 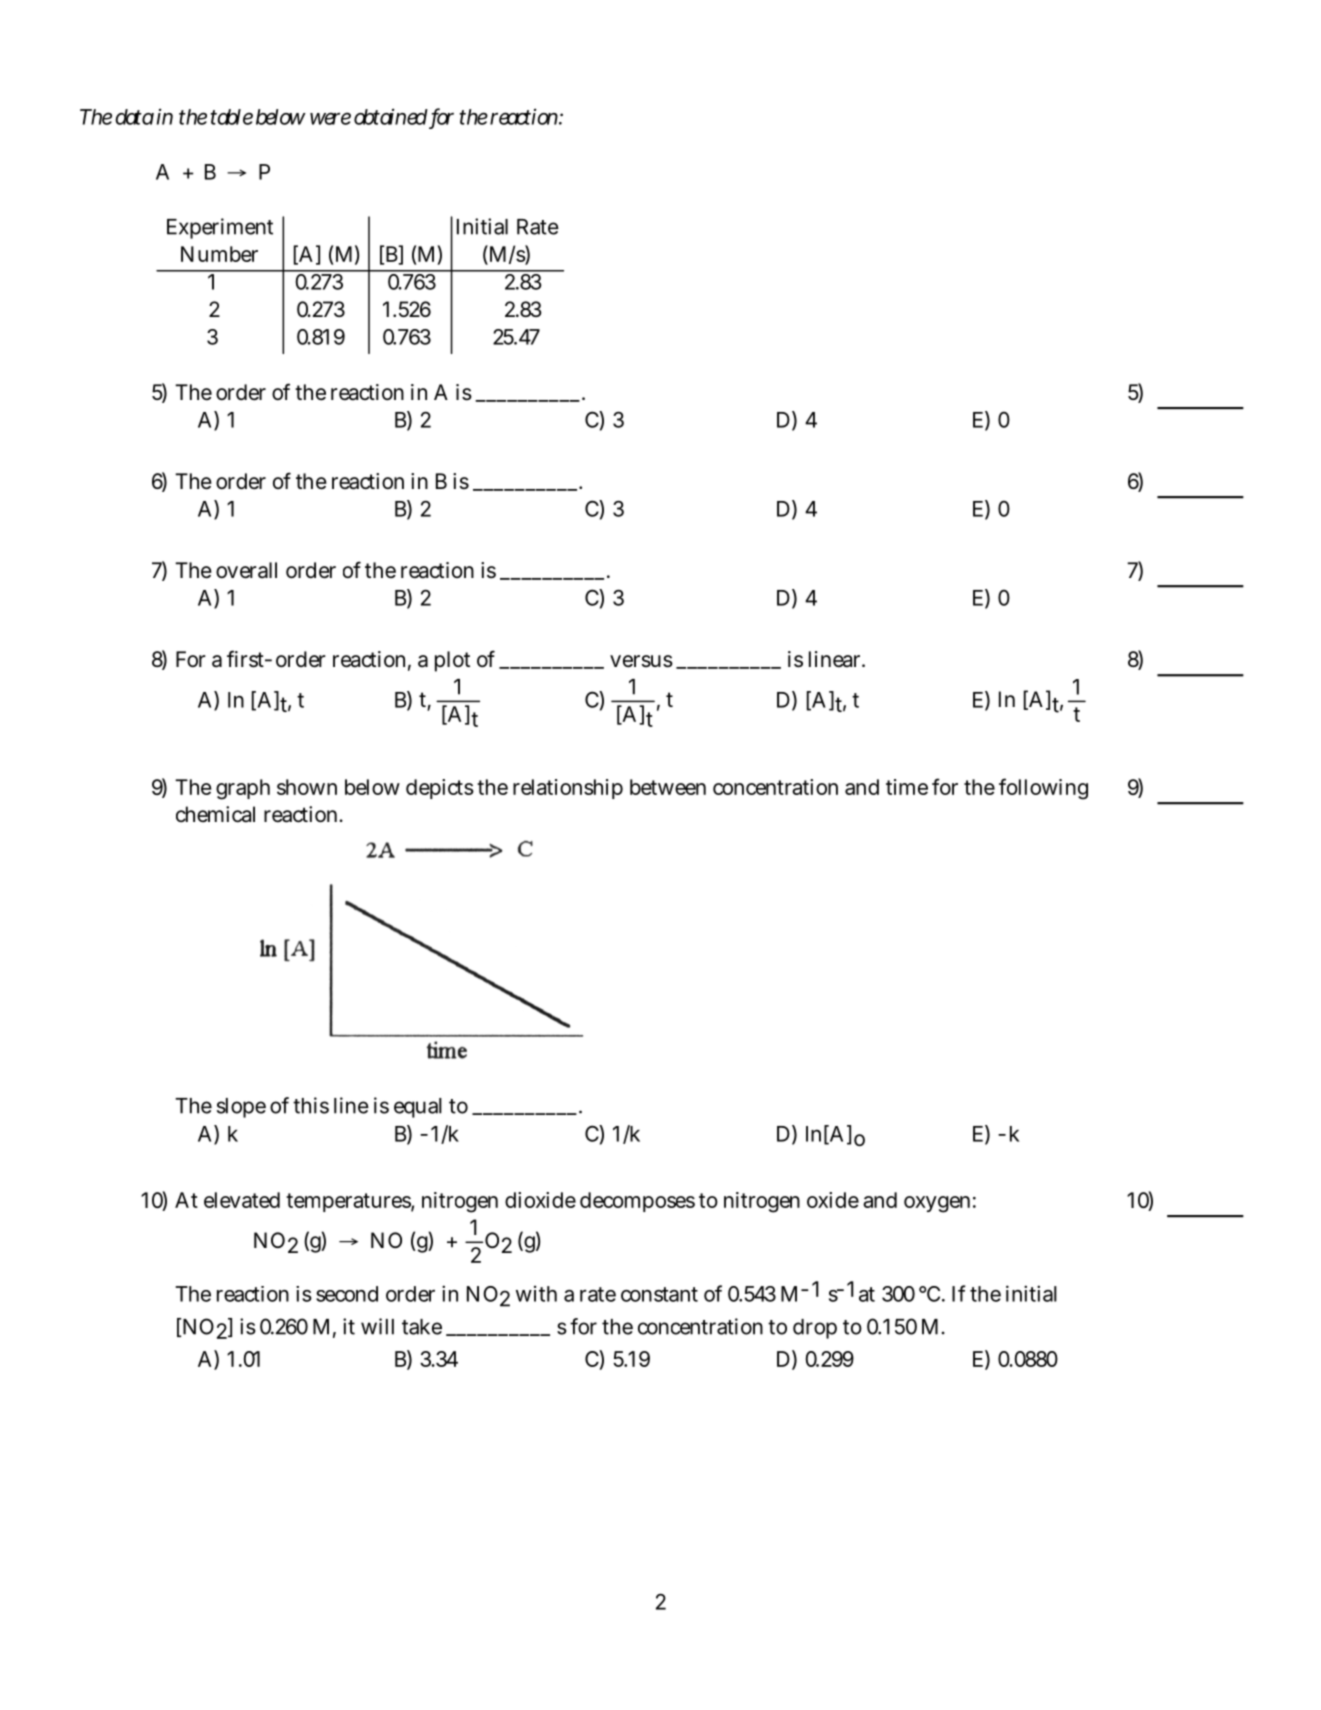 What do you see at coordinates (347, 1294) in the image?
I see `second` at bounding box center [347, 1294].
